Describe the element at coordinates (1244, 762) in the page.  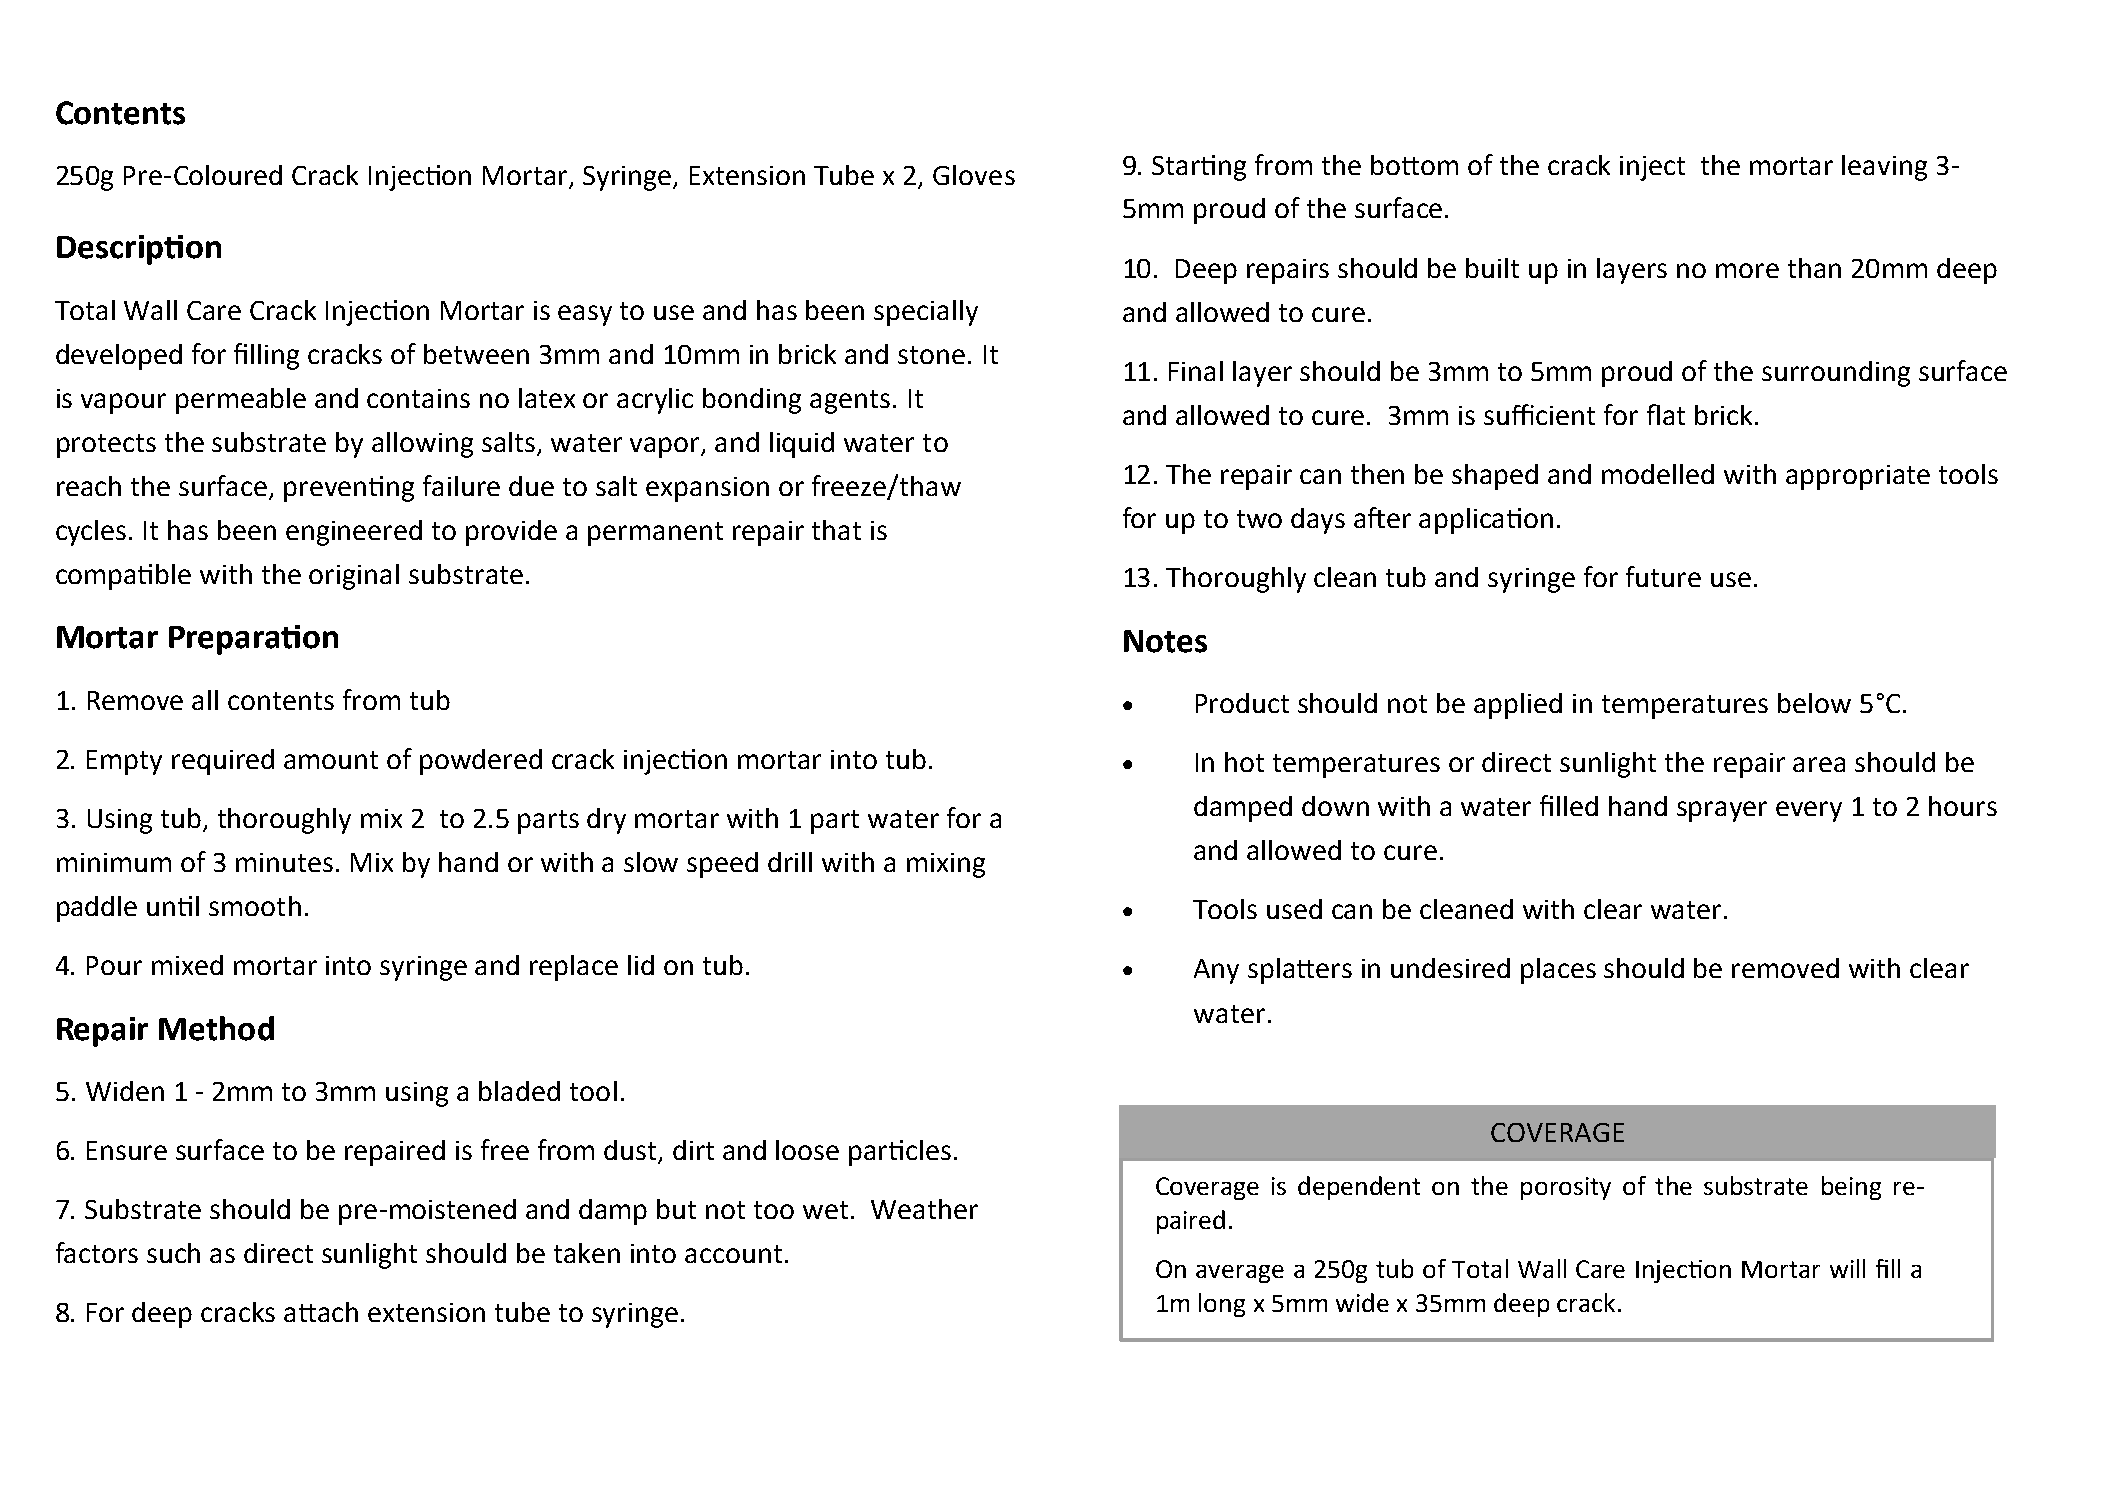
I see `hot` at that location.
